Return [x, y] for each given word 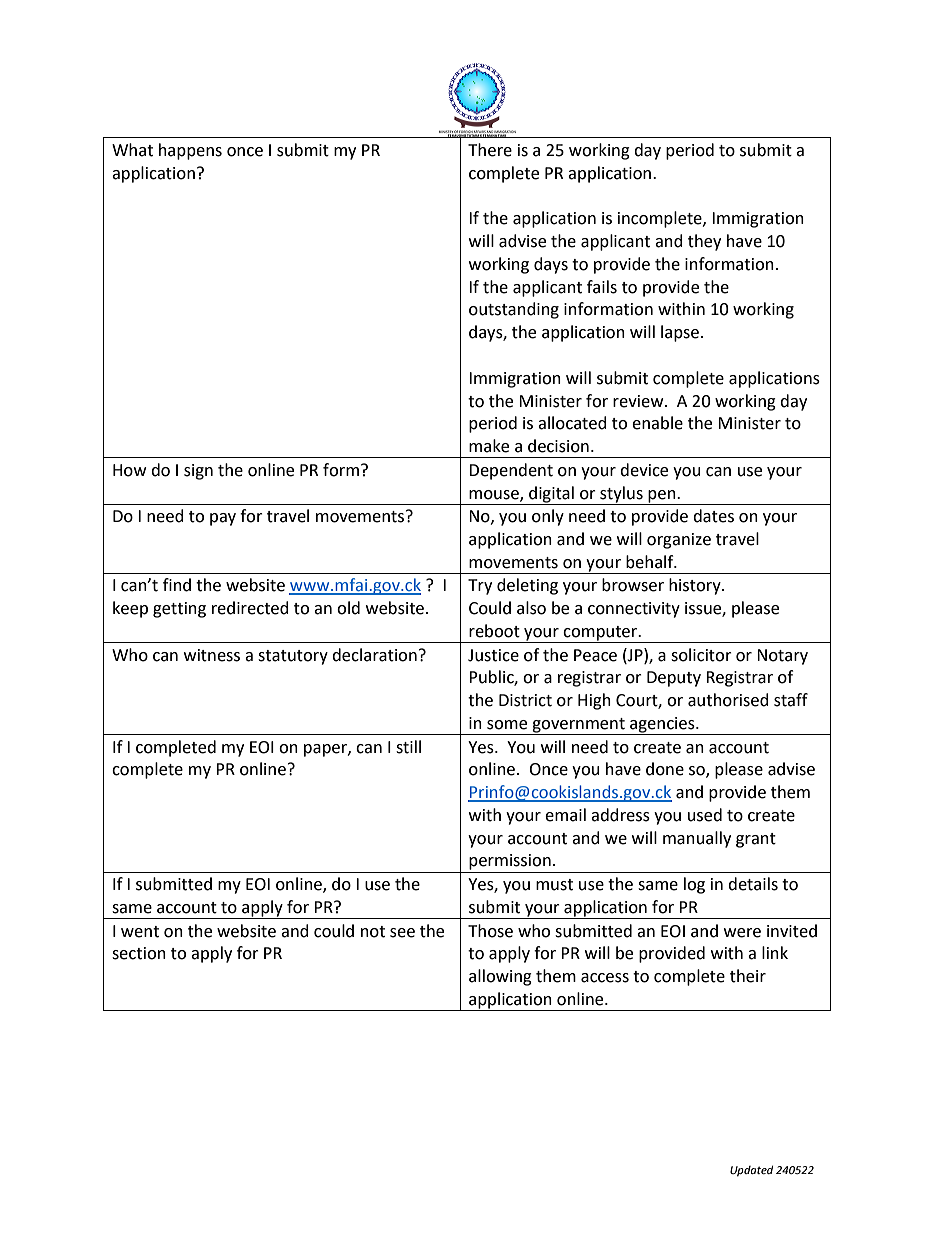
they [704, 242]
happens [190, 151]
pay [223, 519]
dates [713, 516]
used [705, 815]
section [139, 953]
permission [510, 862]
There [490, 150]
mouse [495, 495]
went [140, 932]
